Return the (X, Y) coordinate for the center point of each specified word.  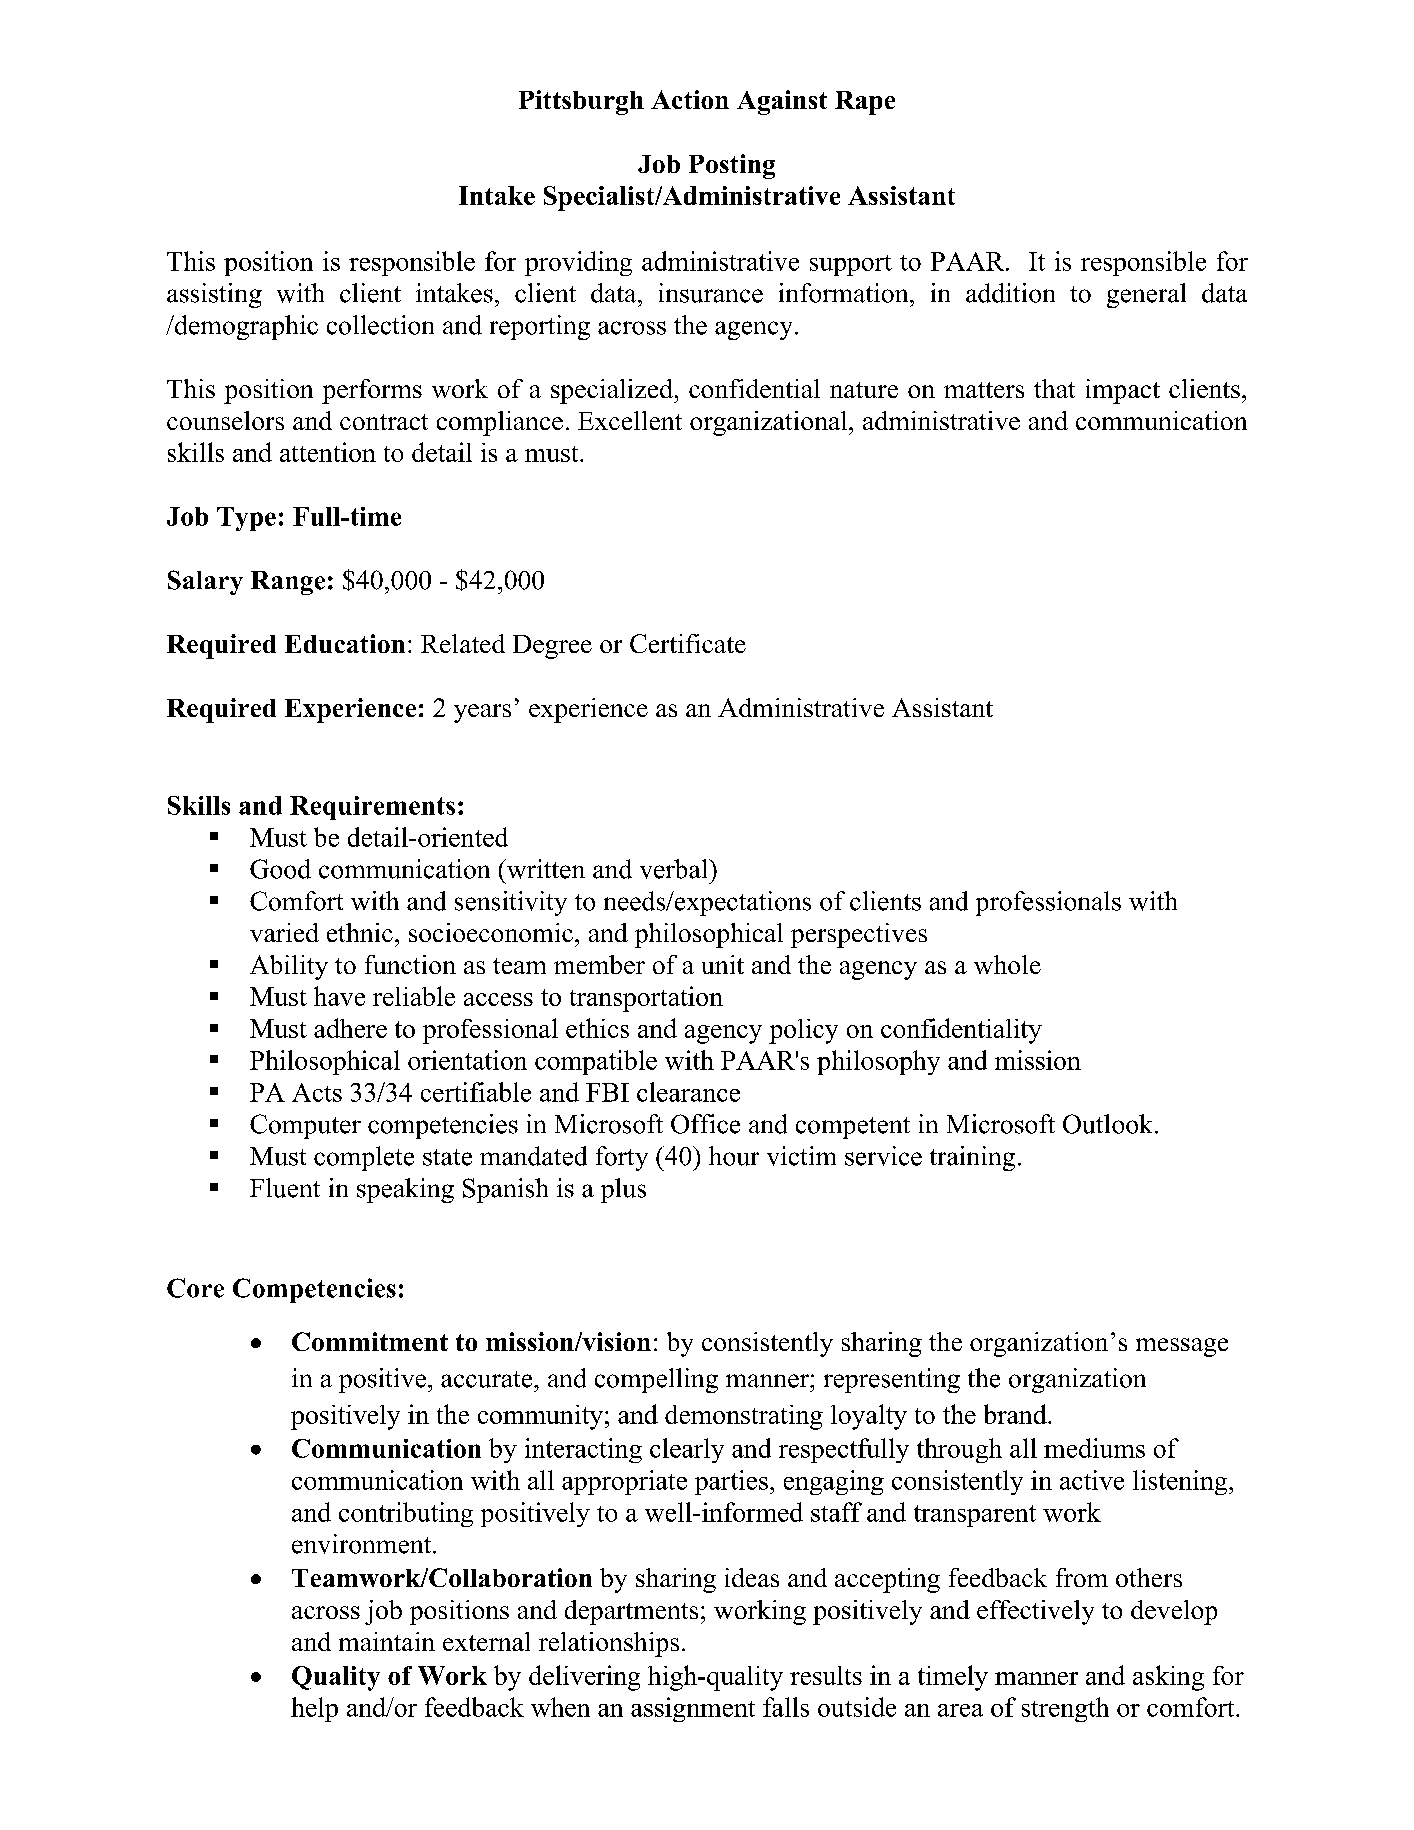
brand (1016, 1414)
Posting (732, 166)
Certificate (688, 643)
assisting (214, 295)
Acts (317, 1092)
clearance (688, 1092)
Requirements (372, 808)
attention (328, 452)
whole (1007, 964)
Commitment (370, 1341)
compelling (656, 1380)
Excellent (630, 420)
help (314, 1709)
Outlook (1109, 1124)
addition (1010, 293)
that (1054, 388)
